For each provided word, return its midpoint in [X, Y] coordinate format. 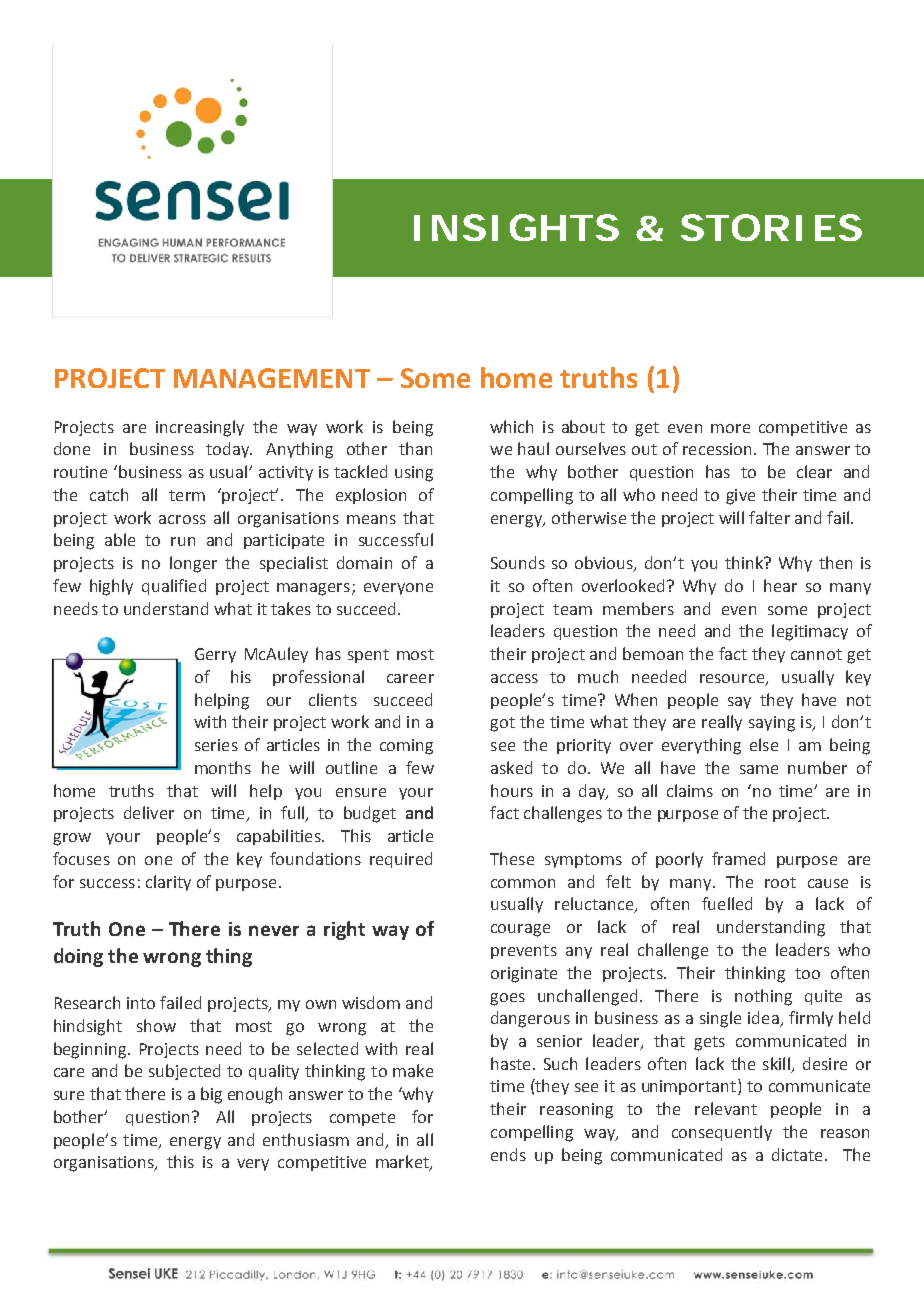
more [730, 428]
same [759, 769]
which [511, 426]
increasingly [200, 428]
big [211, 1095]
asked [511, 767]
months [223, 767]
